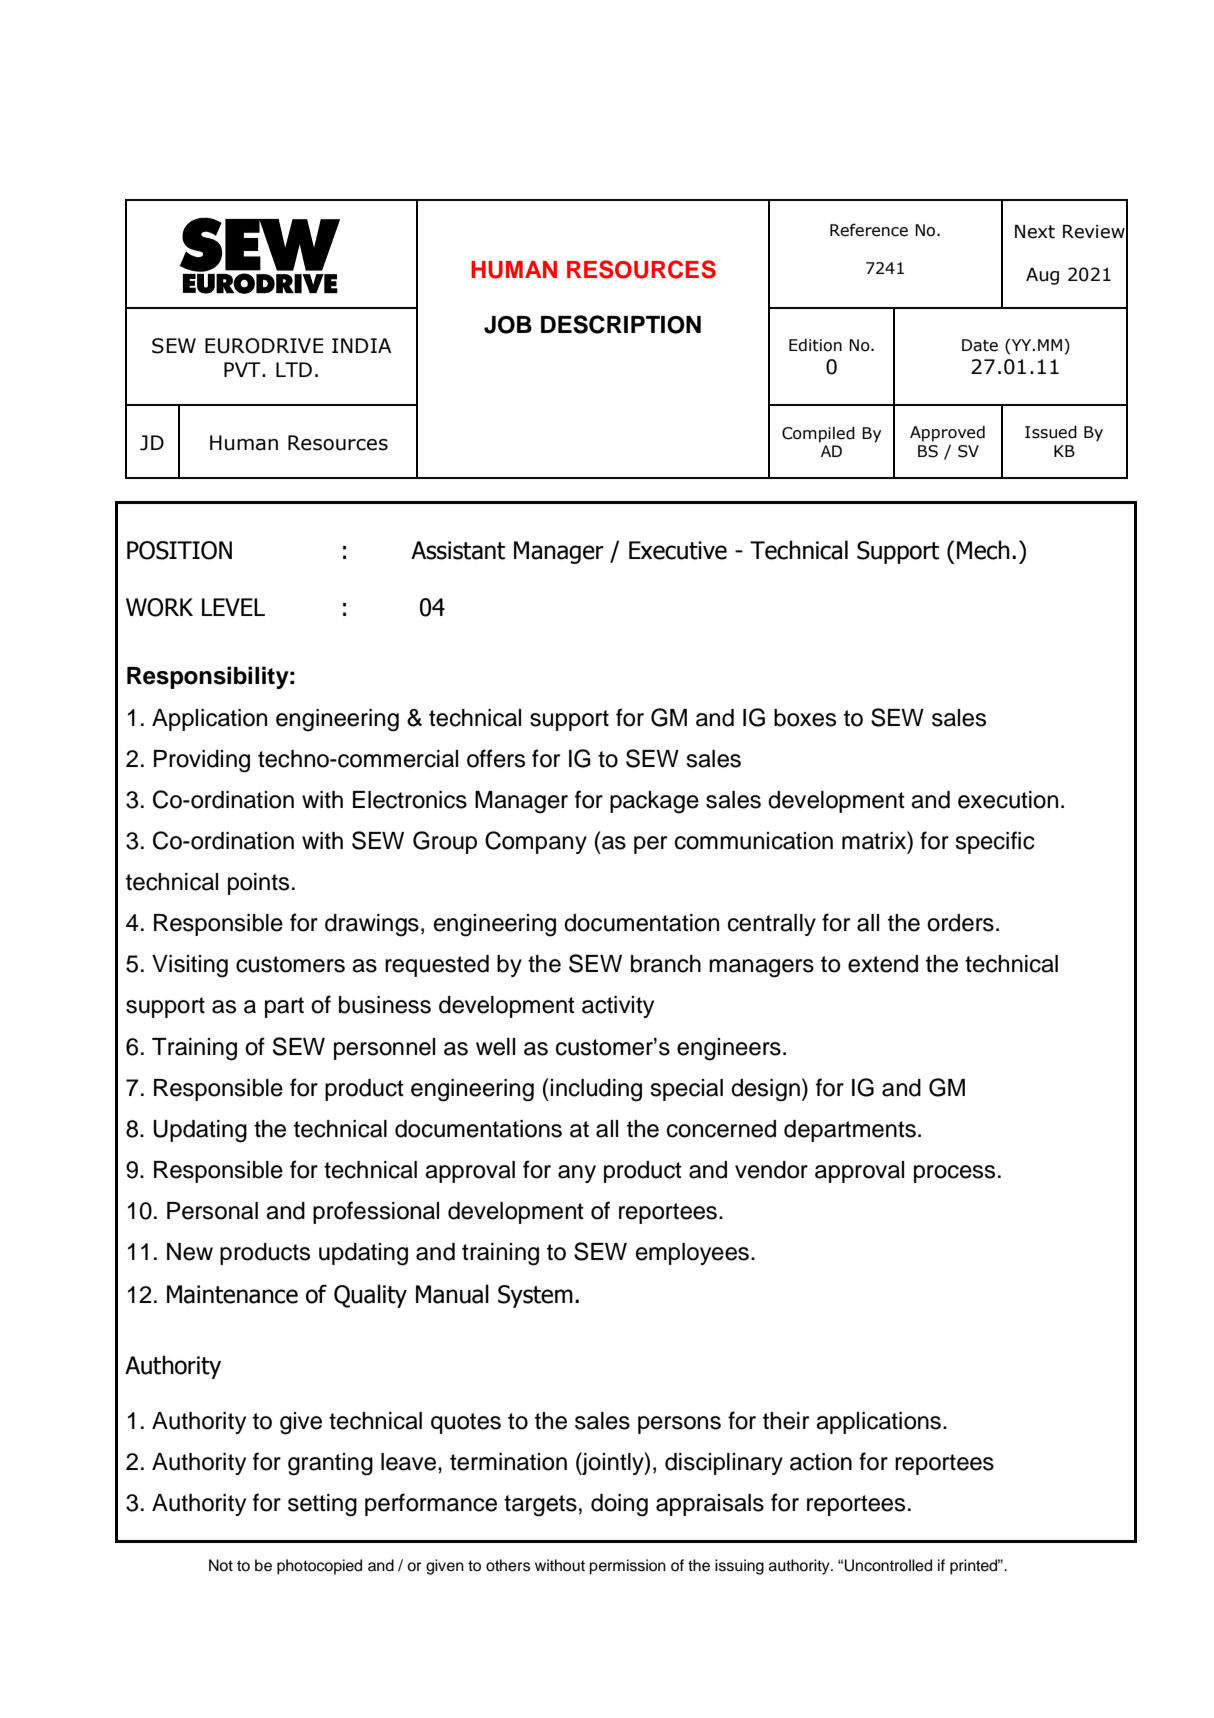 Image resolution: width=1214 pixels, height=1718 pixels. Describe the element at coordinates (322, 1505) in the screenshot. I see `setting` at that location.
